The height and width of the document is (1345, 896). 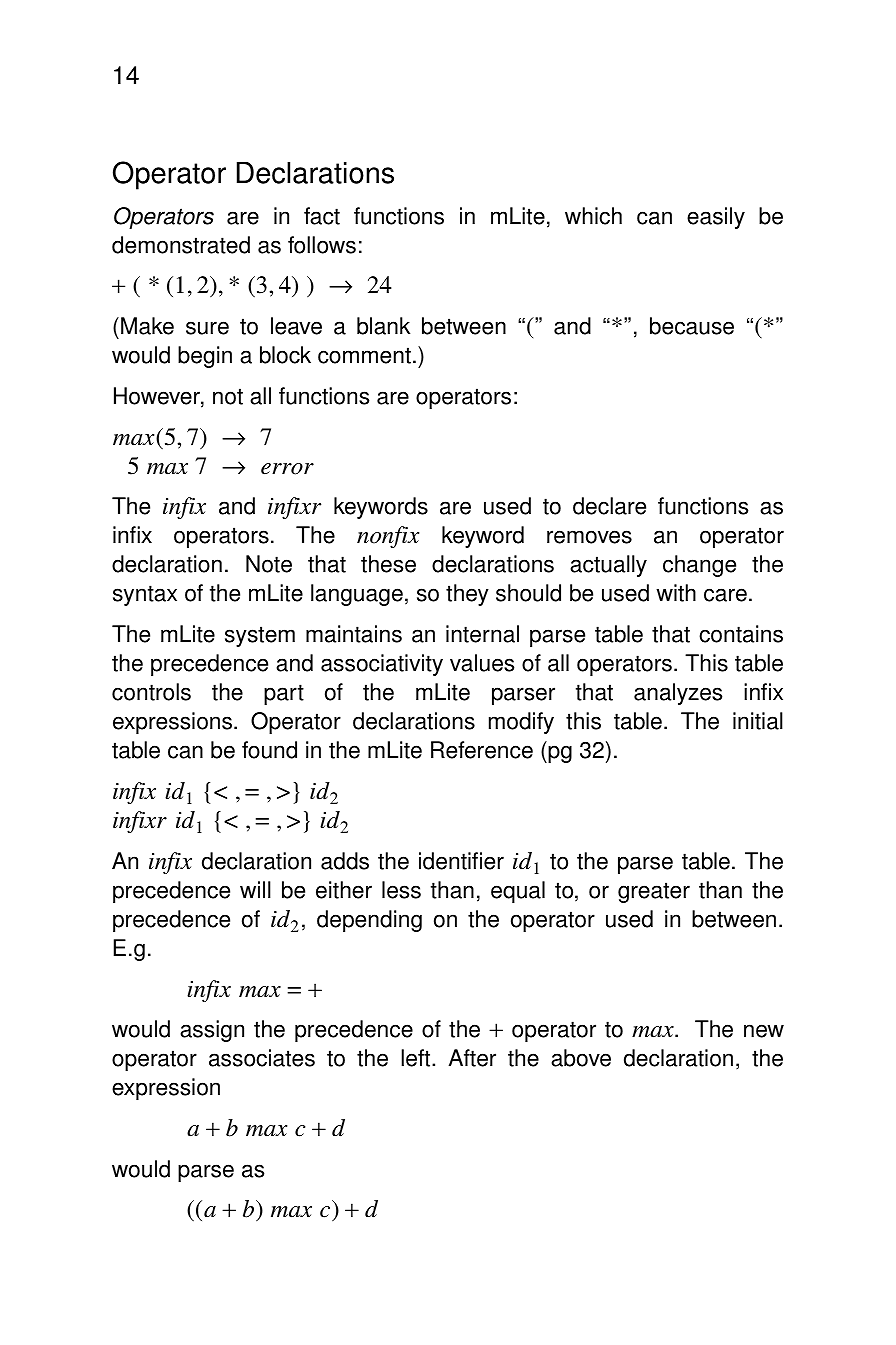 What do you see at coordinates (287, 469) in the document?
I see `error` at bounding box center [287, 469].
